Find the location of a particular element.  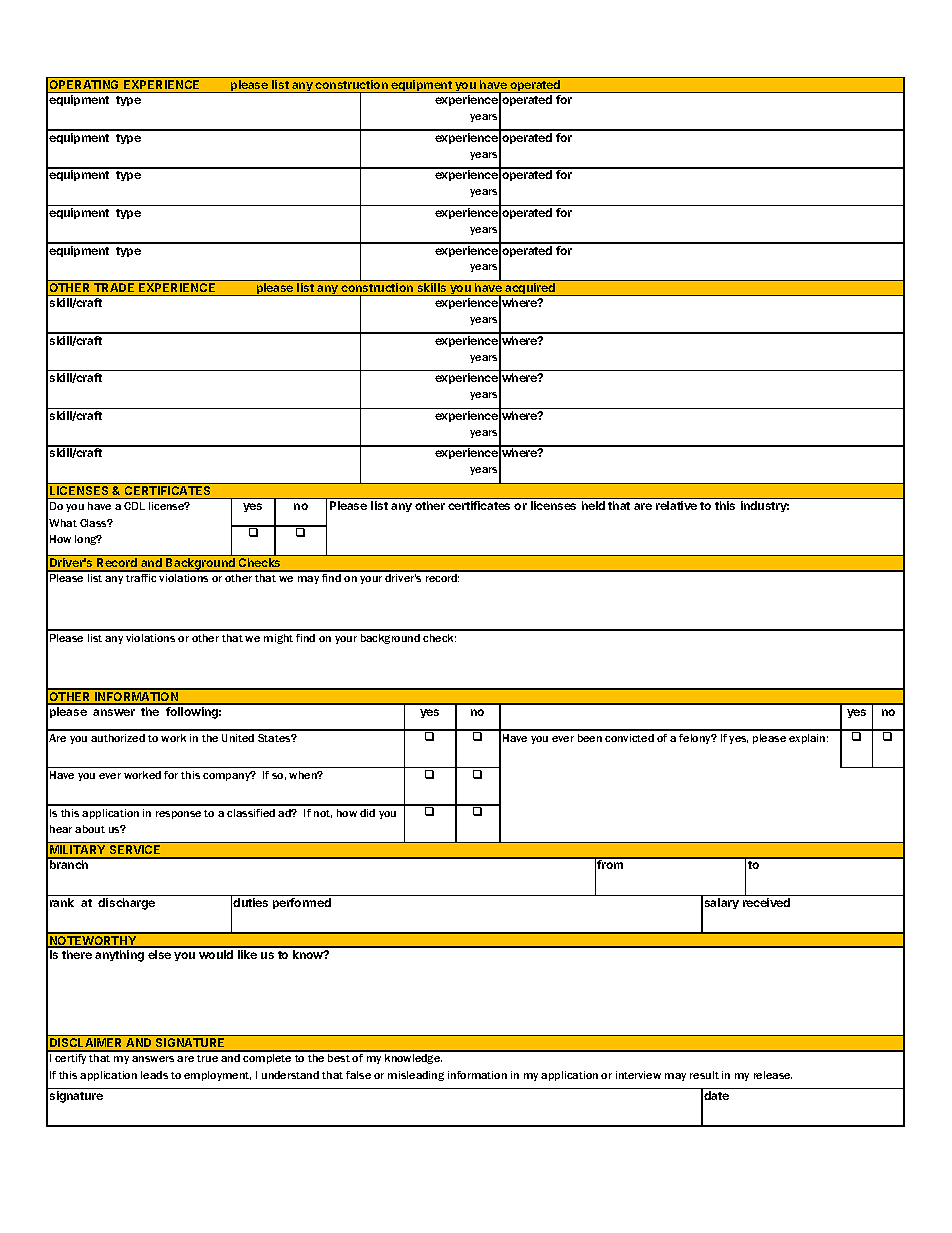

discharge is located at coordinates (126, 904).
